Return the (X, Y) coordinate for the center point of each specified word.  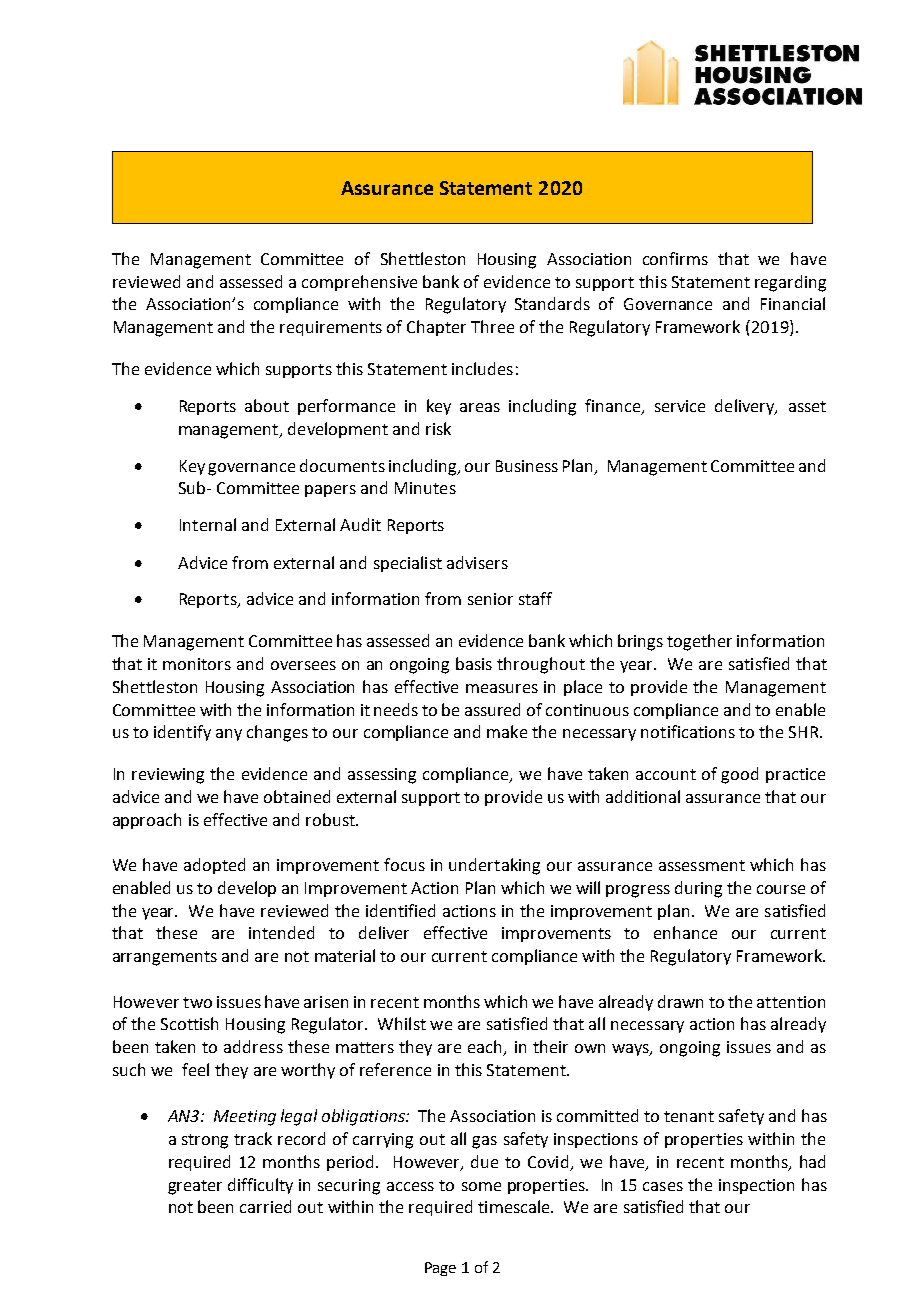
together (699, 642)
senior (490, 599)
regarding (790, 283)
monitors (197, 664)
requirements (331, 328)
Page (440, 1269)
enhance (685, 932)
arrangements (165, 958)
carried (265, 1206)
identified (400, 910)
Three (492, 326)
